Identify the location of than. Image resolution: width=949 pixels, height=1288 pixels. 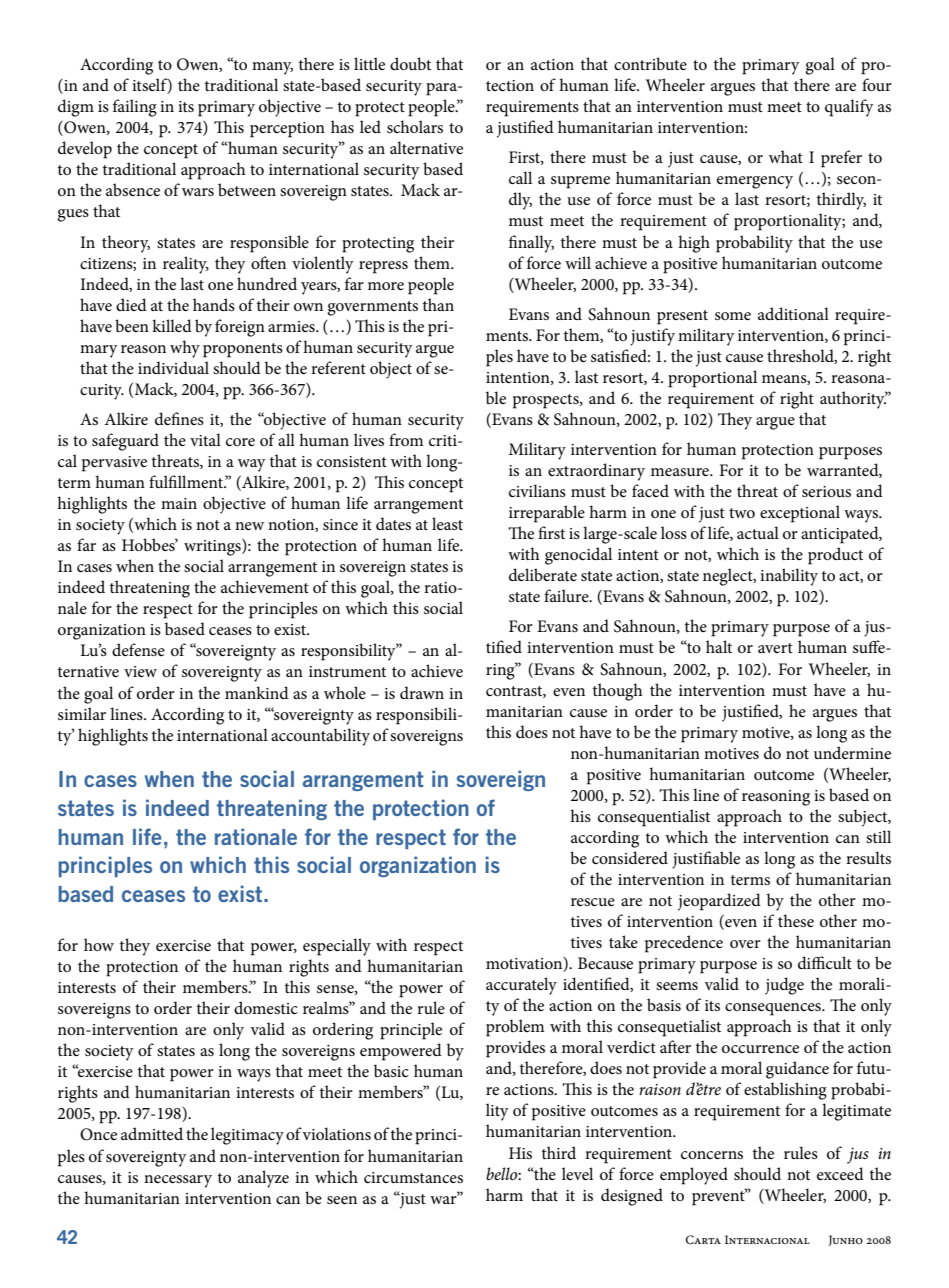
(438, 304).
